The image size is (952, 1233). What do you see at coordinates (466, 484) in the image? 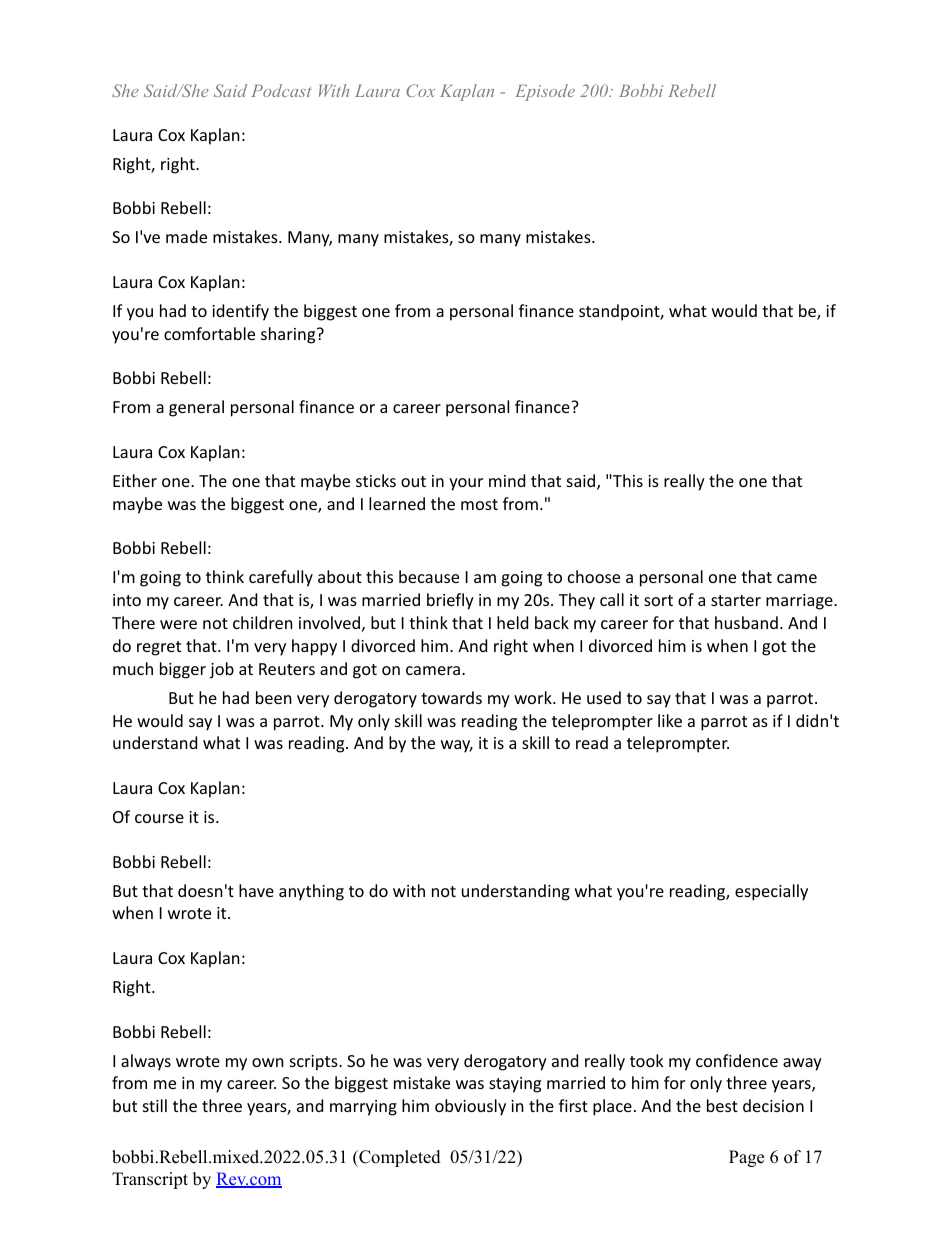
I see `your` at bounding box center [466, 484].
